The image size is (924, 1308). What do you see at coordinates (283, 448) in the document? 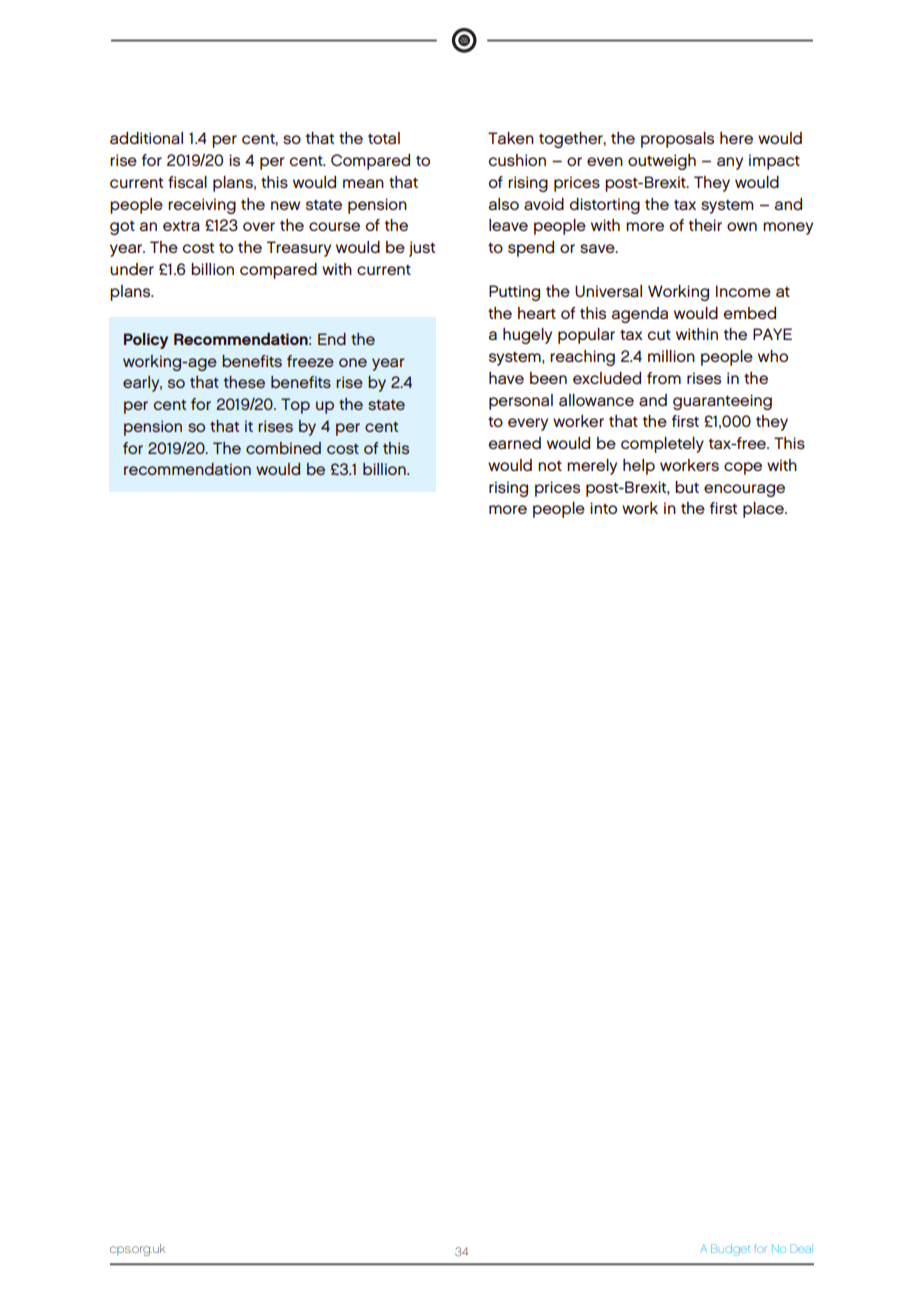
I see `combined` at bounding box center [283, 448].
